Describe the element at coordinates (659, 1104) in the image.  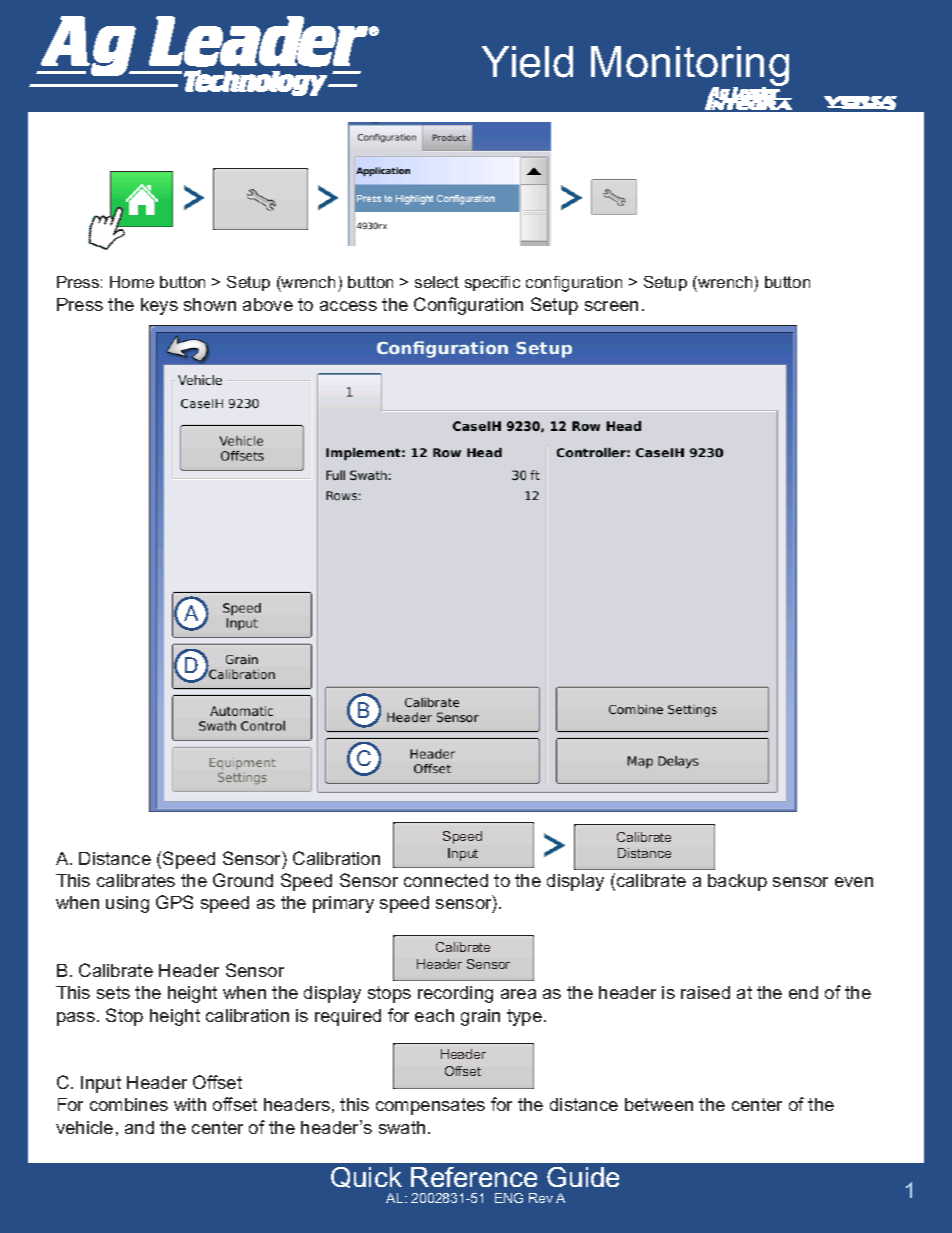
I see `between` at that location.
